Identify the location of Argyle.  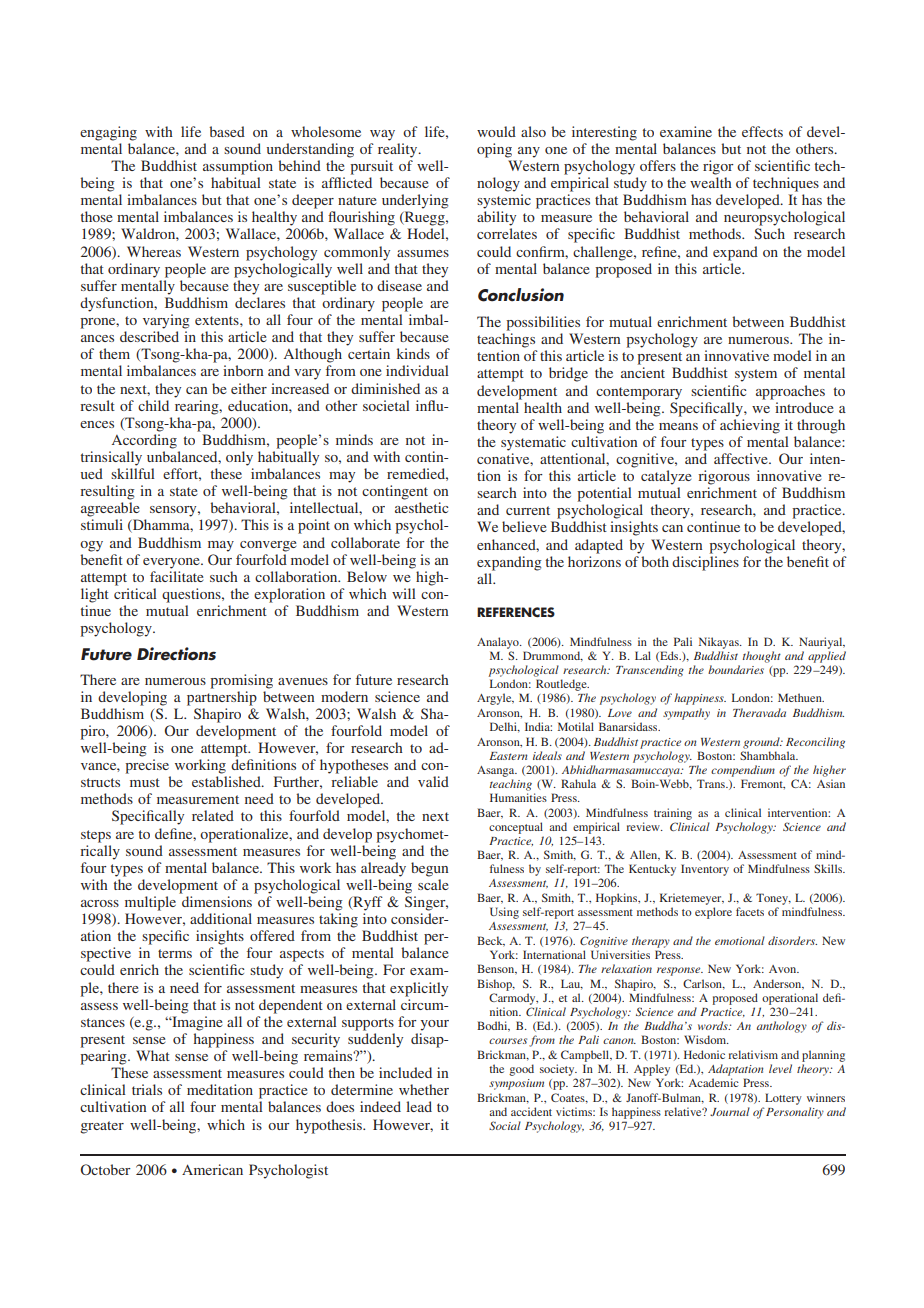
(495, 699).
